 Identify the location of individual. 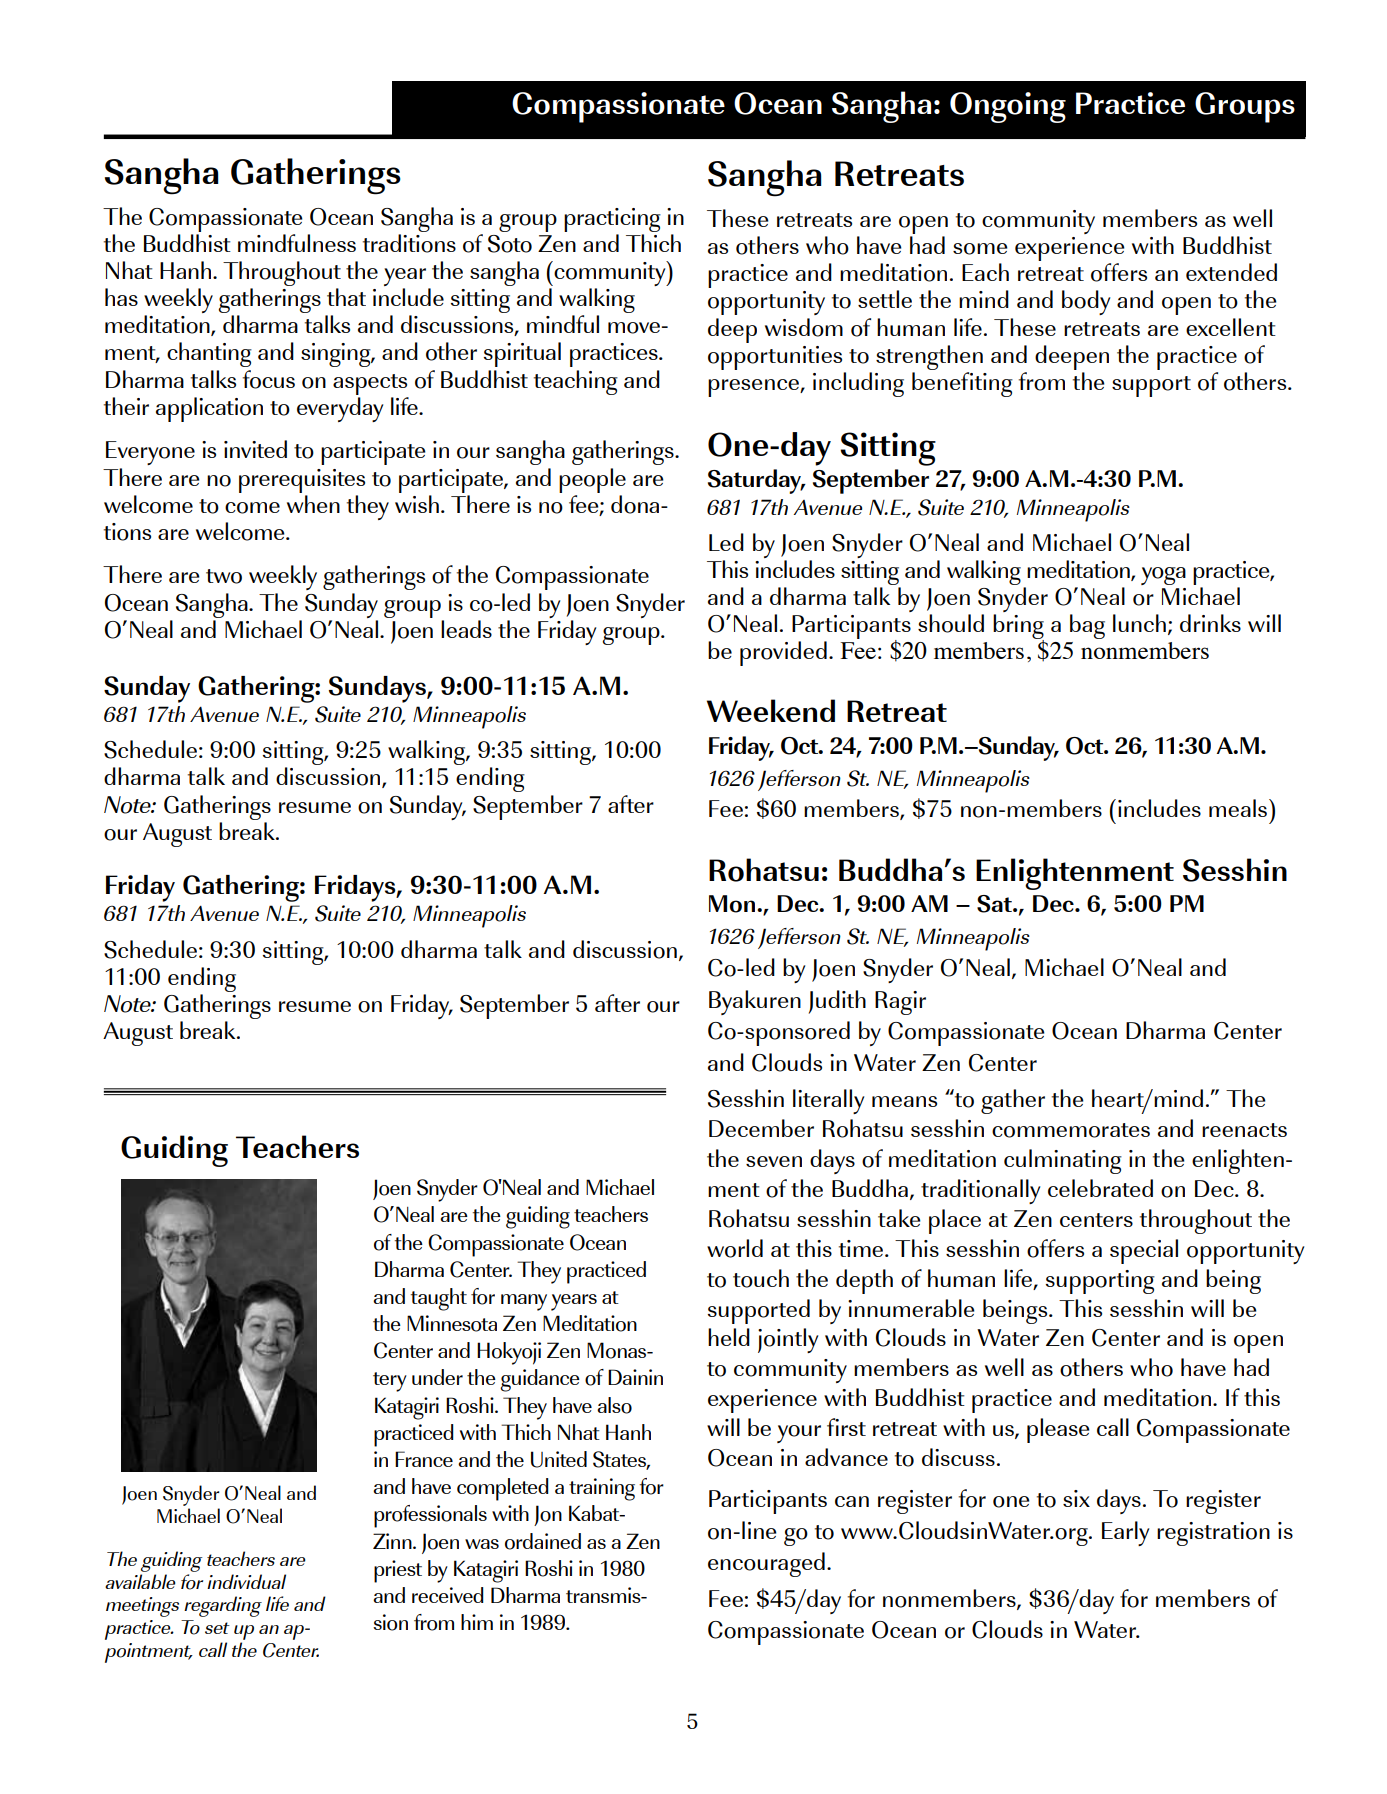
(246, 1581).
